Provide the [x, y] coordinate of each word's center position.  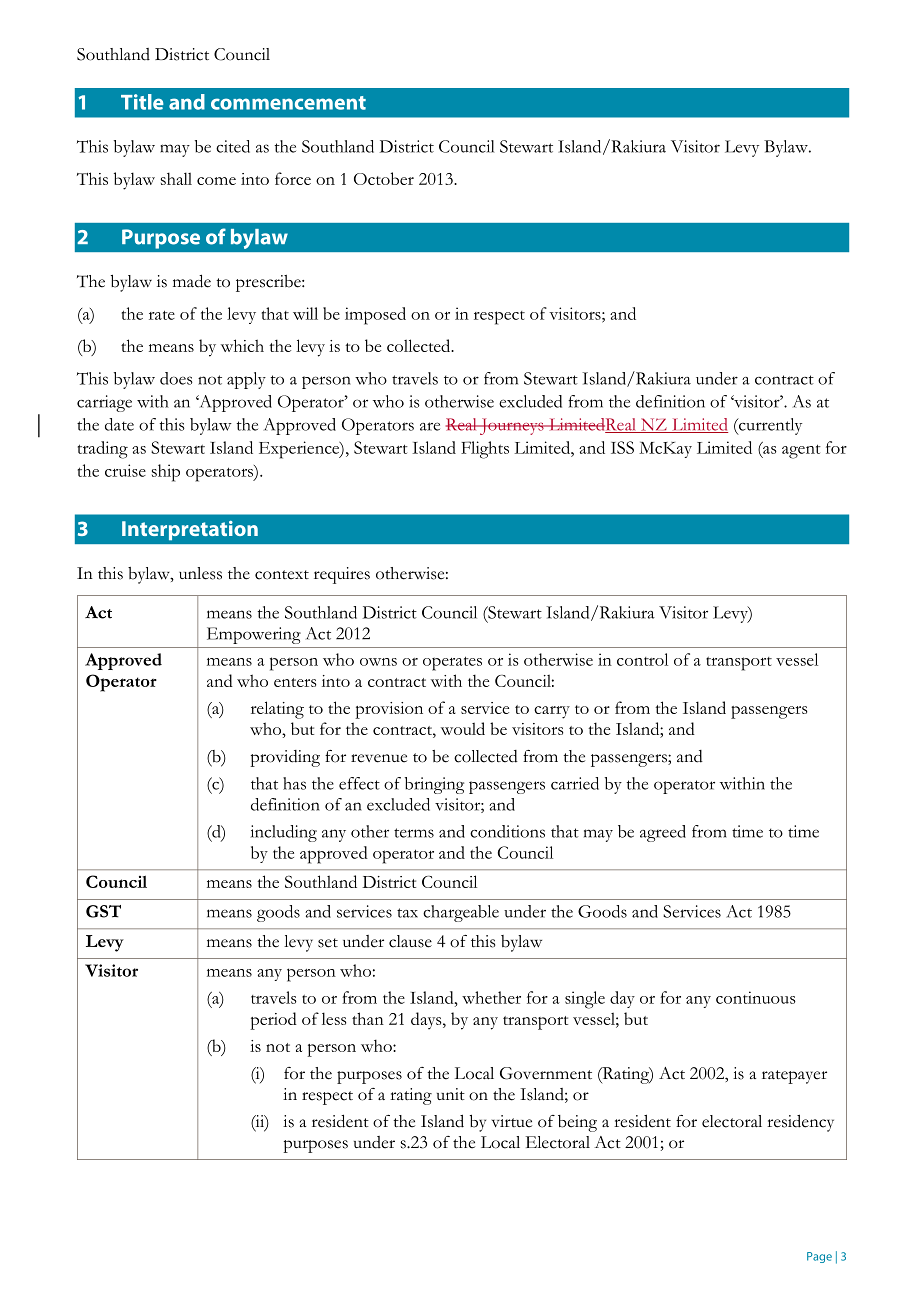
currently [769, 426]
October [384, 178]
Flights [485, 450]
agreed [663, 833]
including [284, 833]
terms [414, 833]
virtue [512, 1121]
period [273, 1021]
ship [166, 473]
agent [801, 451]
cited [233, 146]
